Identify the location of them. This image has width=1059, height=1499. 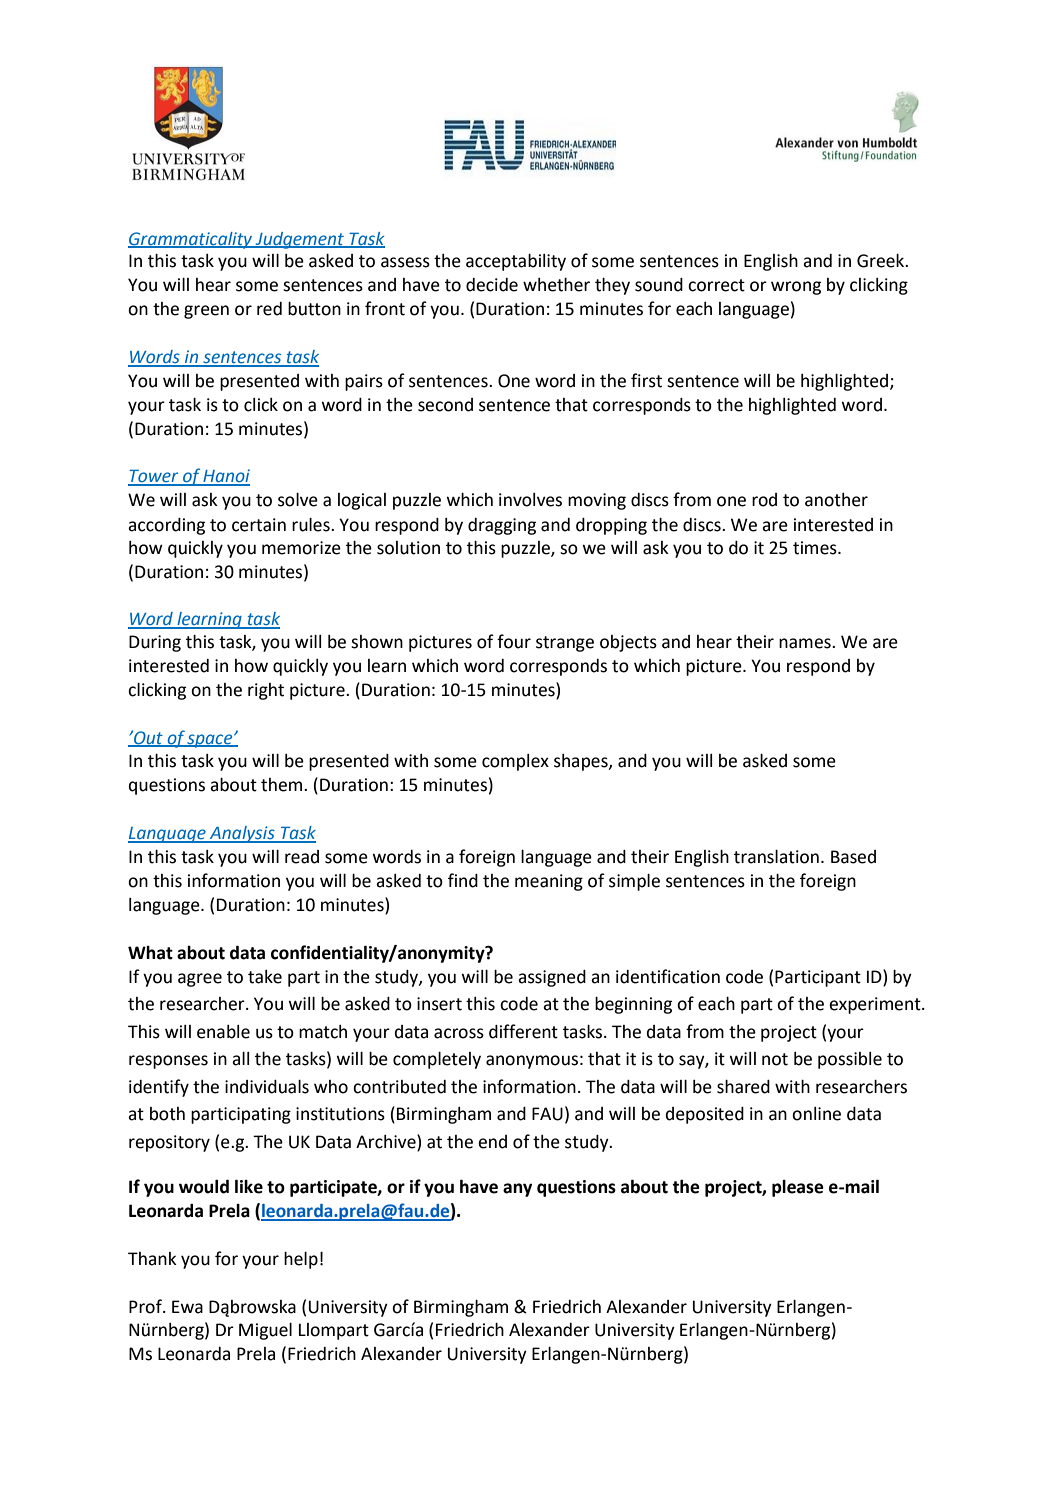
(281, 785).
